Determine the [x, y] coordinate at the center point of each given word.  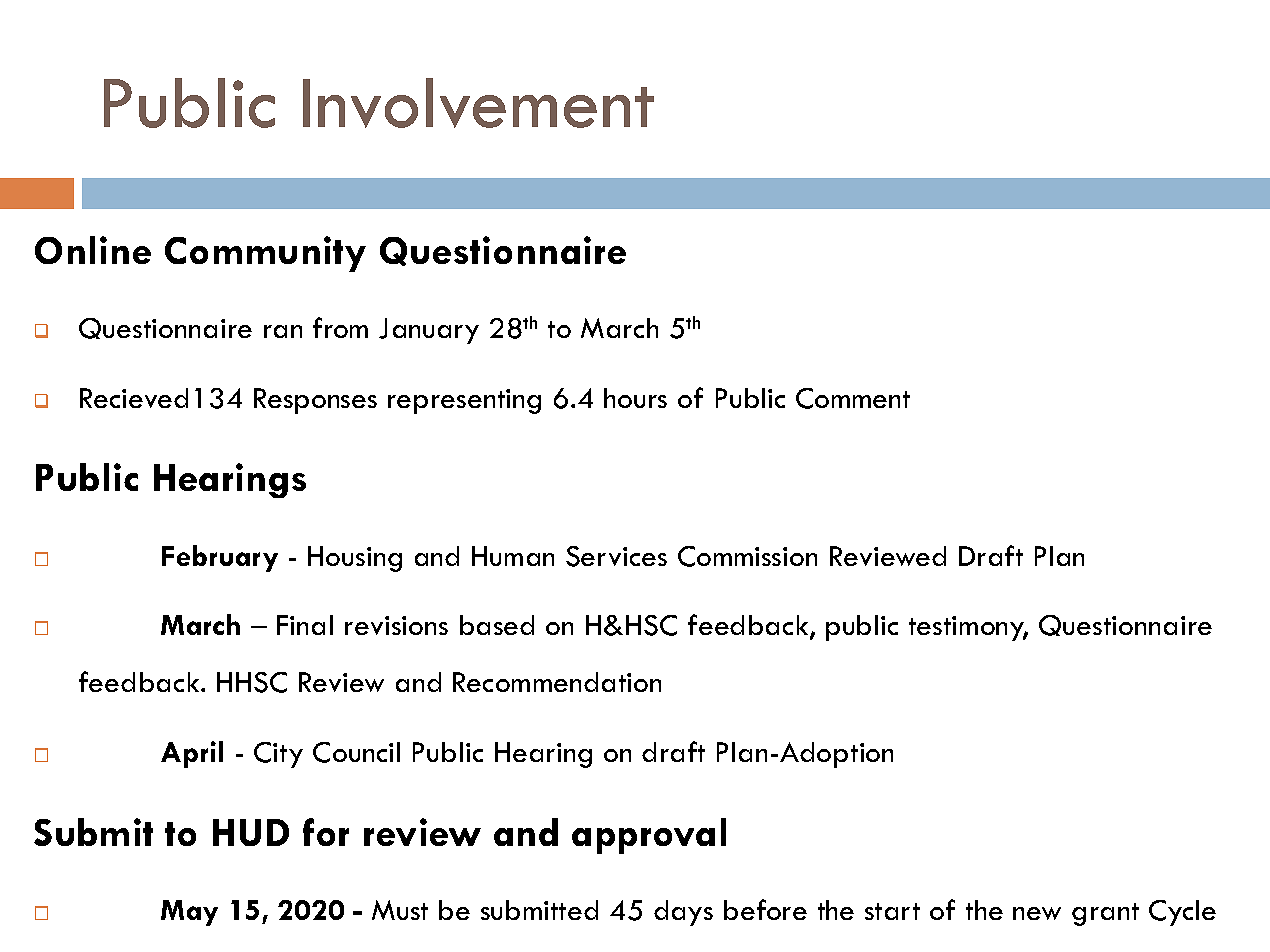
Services [616, 556]
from [340, 327]
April [192, 754]
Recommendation [557, 682]
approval [649, 836]
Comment [853, 398]
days [683, 913]
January [429, 331]
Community [265, 254]
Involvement [478, 103]
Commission [747, 556]
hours [635, 398]
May [189, 913]
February [220, 558]
